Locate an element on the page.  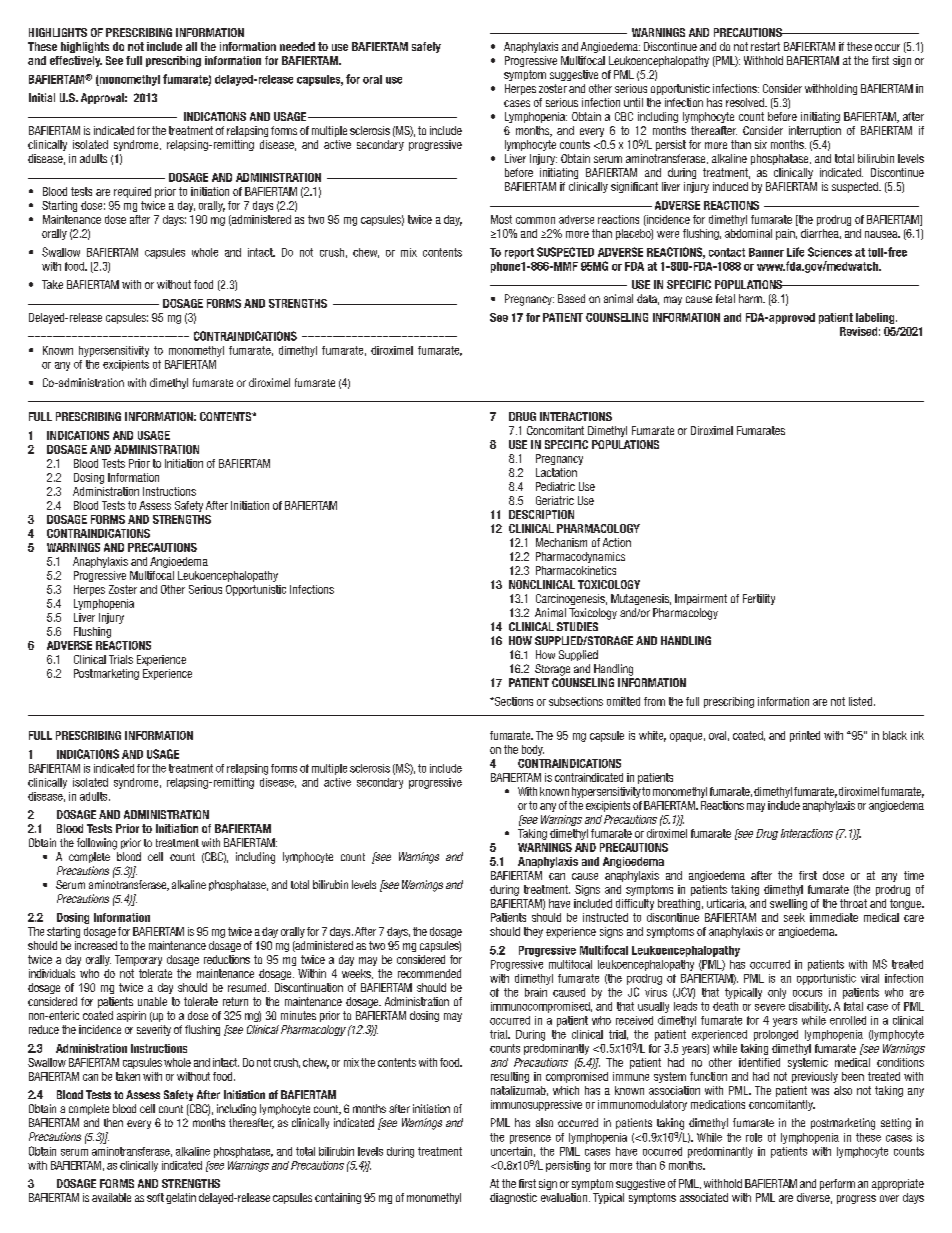
soft is located at coordinates (155, 1197).
